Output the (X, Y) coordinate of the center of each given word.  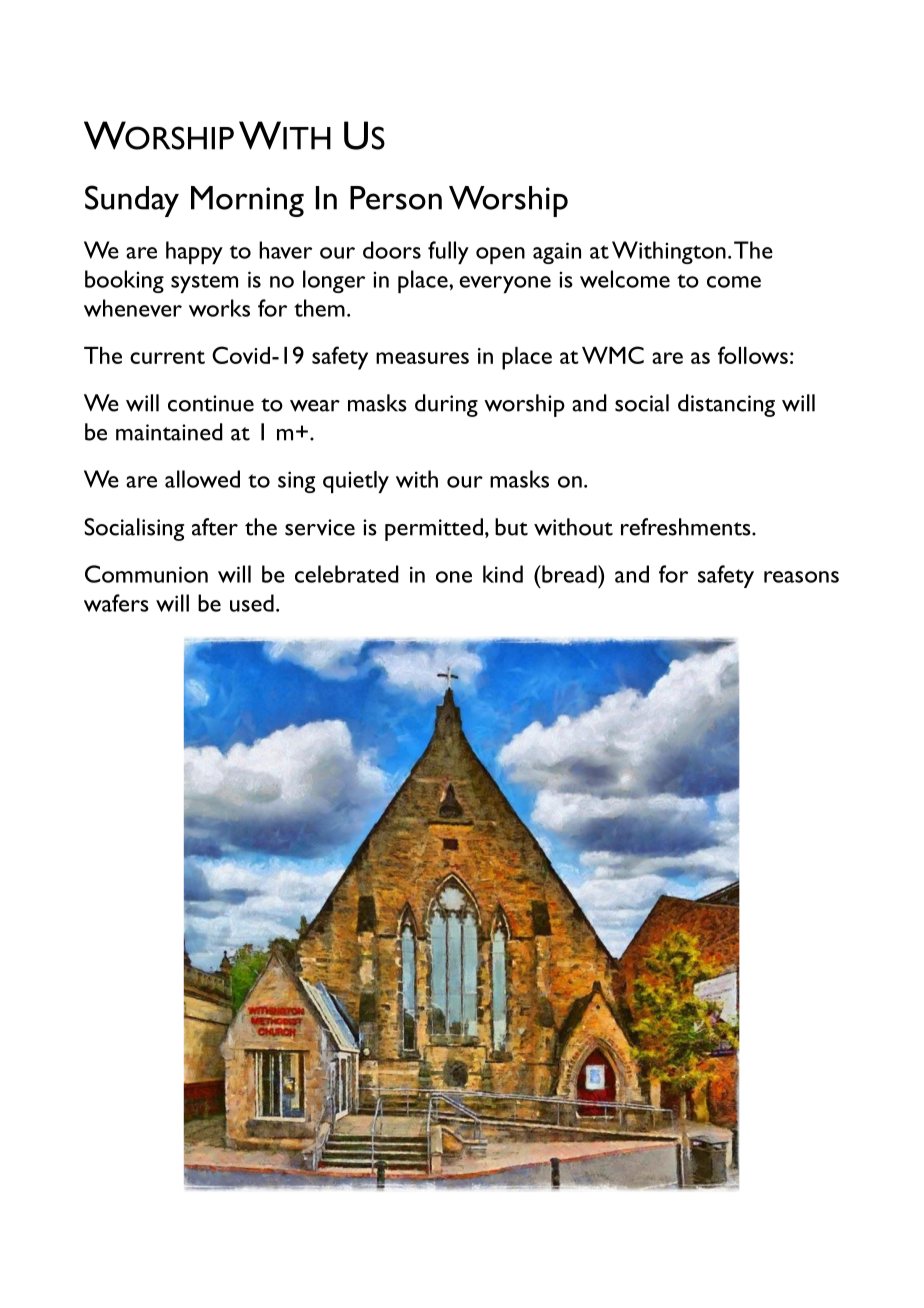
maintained (169, 432)
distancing (726, 405)
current (167, 357)
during (446, 405)
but (511, 527)
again (557, 253)
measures (422, 358)
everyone (505, 284)
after (215, 527)
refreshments (687, 527)
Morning (247, 201)
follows (753, 355)
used (252, 603)
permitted (434, 529)
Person (396, 198)
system (204, 283)
